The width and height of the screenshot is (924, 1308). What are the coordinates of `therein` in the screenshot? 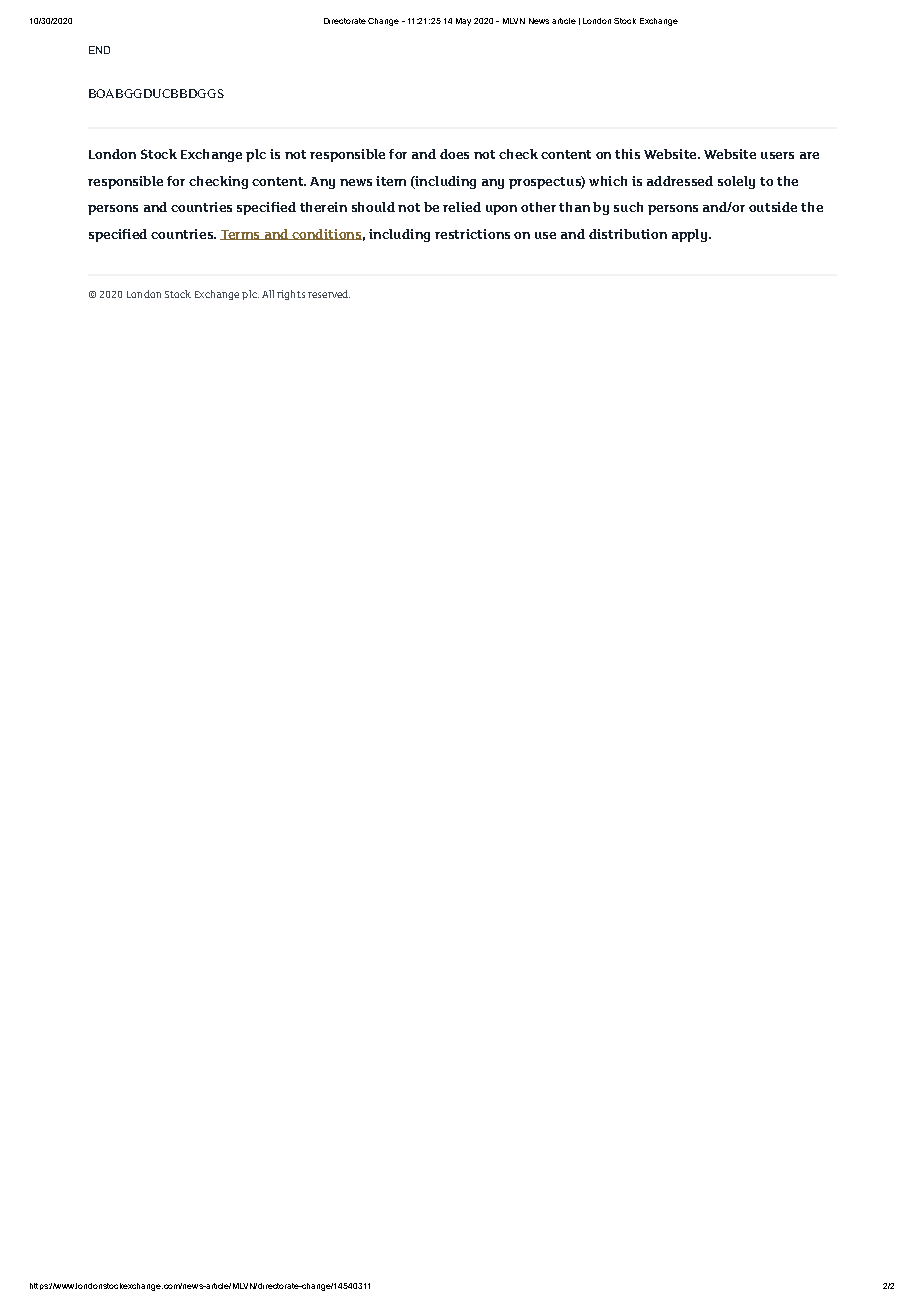 It's located at (323, 207).
